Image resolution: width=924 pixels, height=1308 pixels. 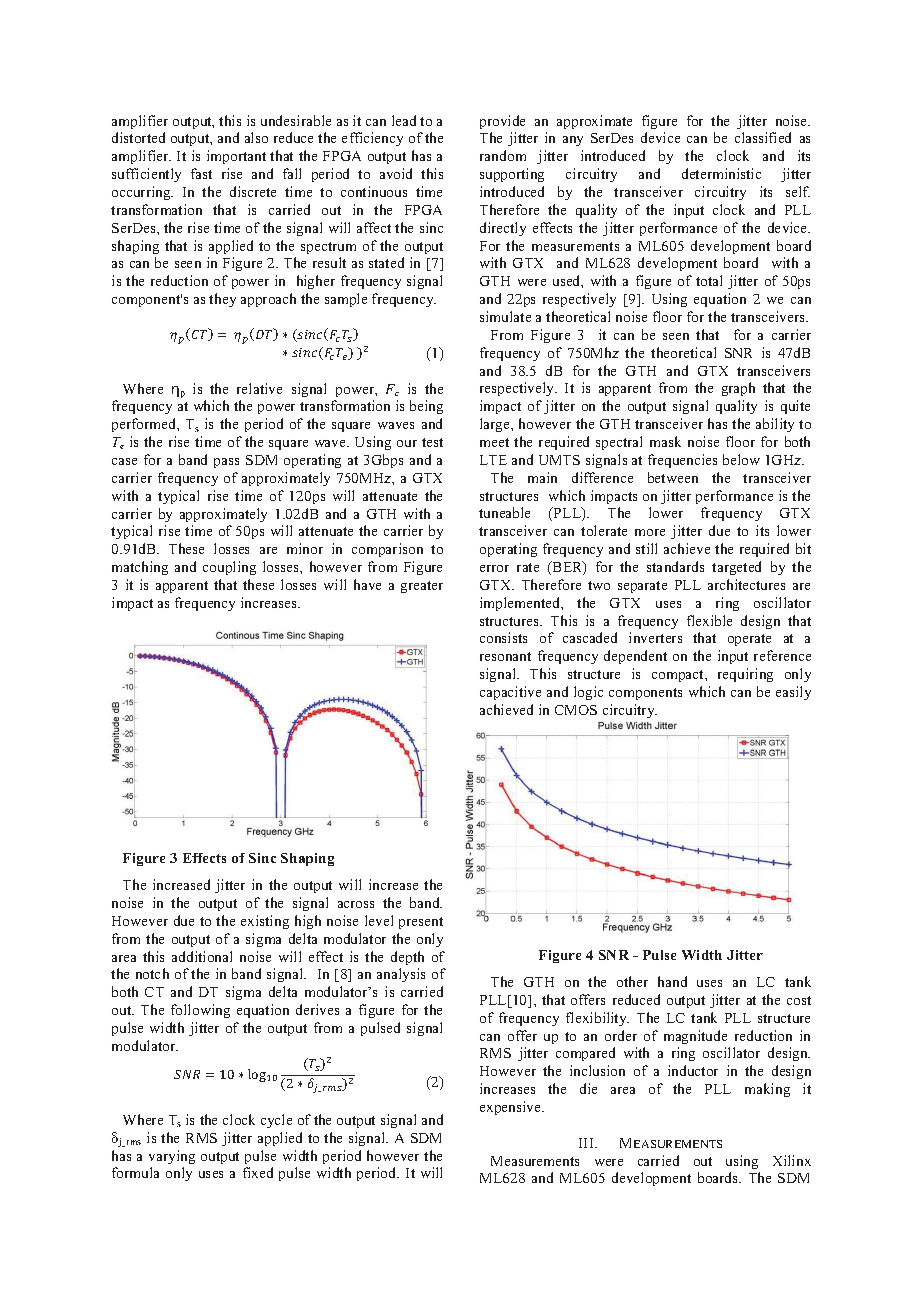 I want to click on easily, so click(x=793, y=693).
